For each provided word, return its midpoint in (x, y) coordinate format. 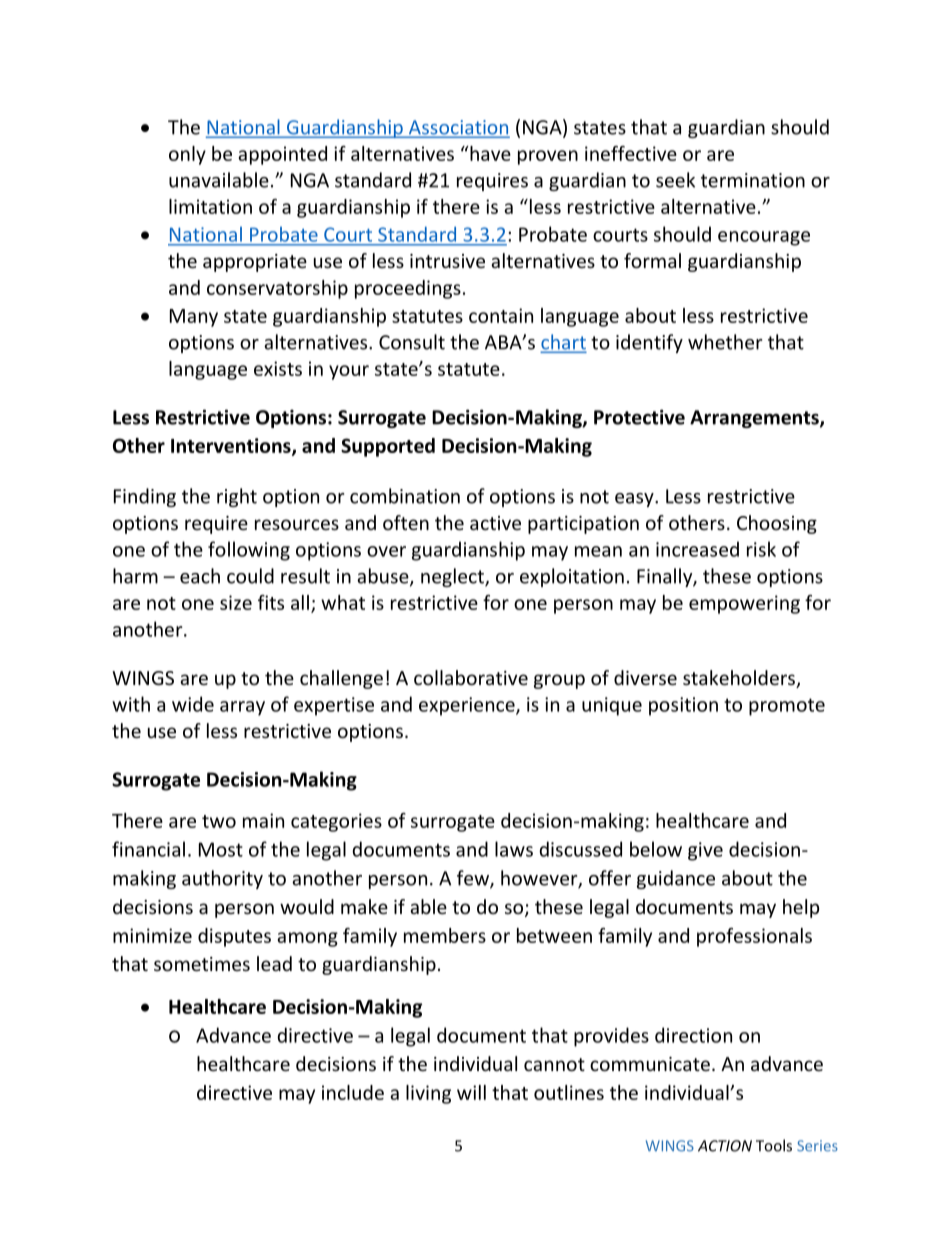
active (495, 523)
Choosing (777, 524)
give (705, 851)
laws (514, 849)
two (219, 821)
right (237, 497)
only (187, 155)
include (353, 1092)
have (489, 153)
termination (753, 180)
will (471, 1092)
